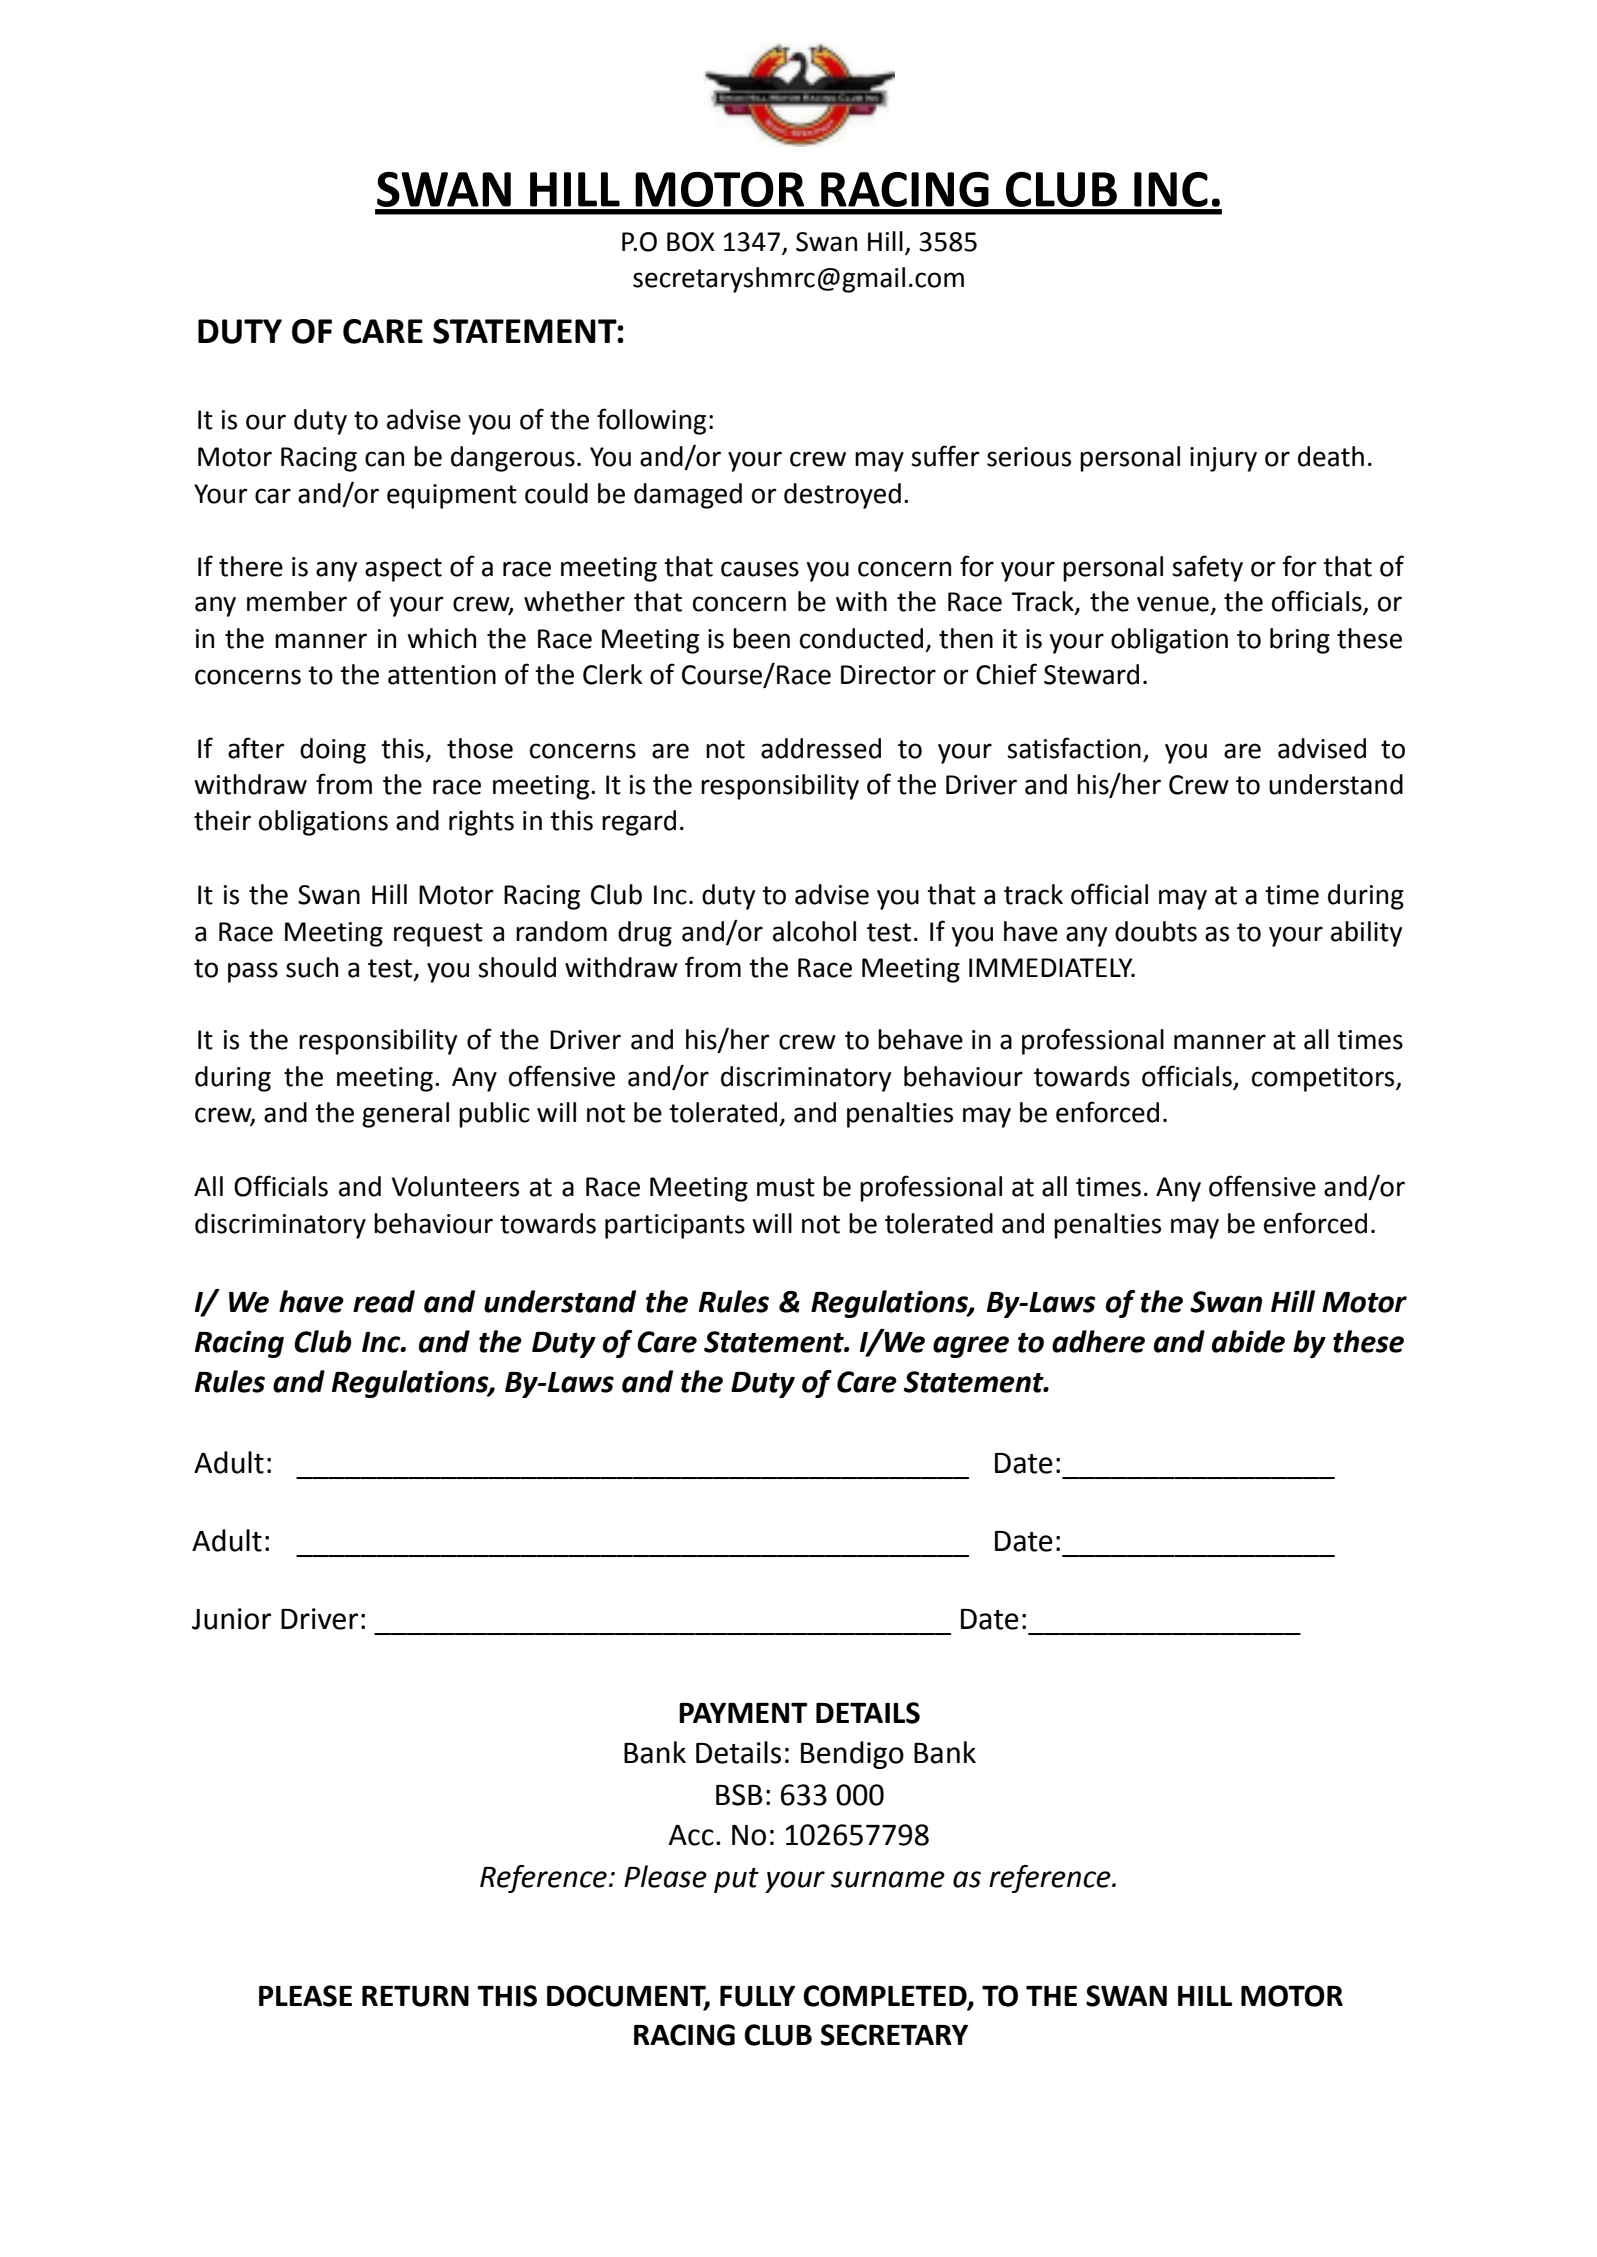 The width and height of the image is (1597, 2257). Describe the element at coordinates (786, 1187) in the image. I see `must` at that location.
